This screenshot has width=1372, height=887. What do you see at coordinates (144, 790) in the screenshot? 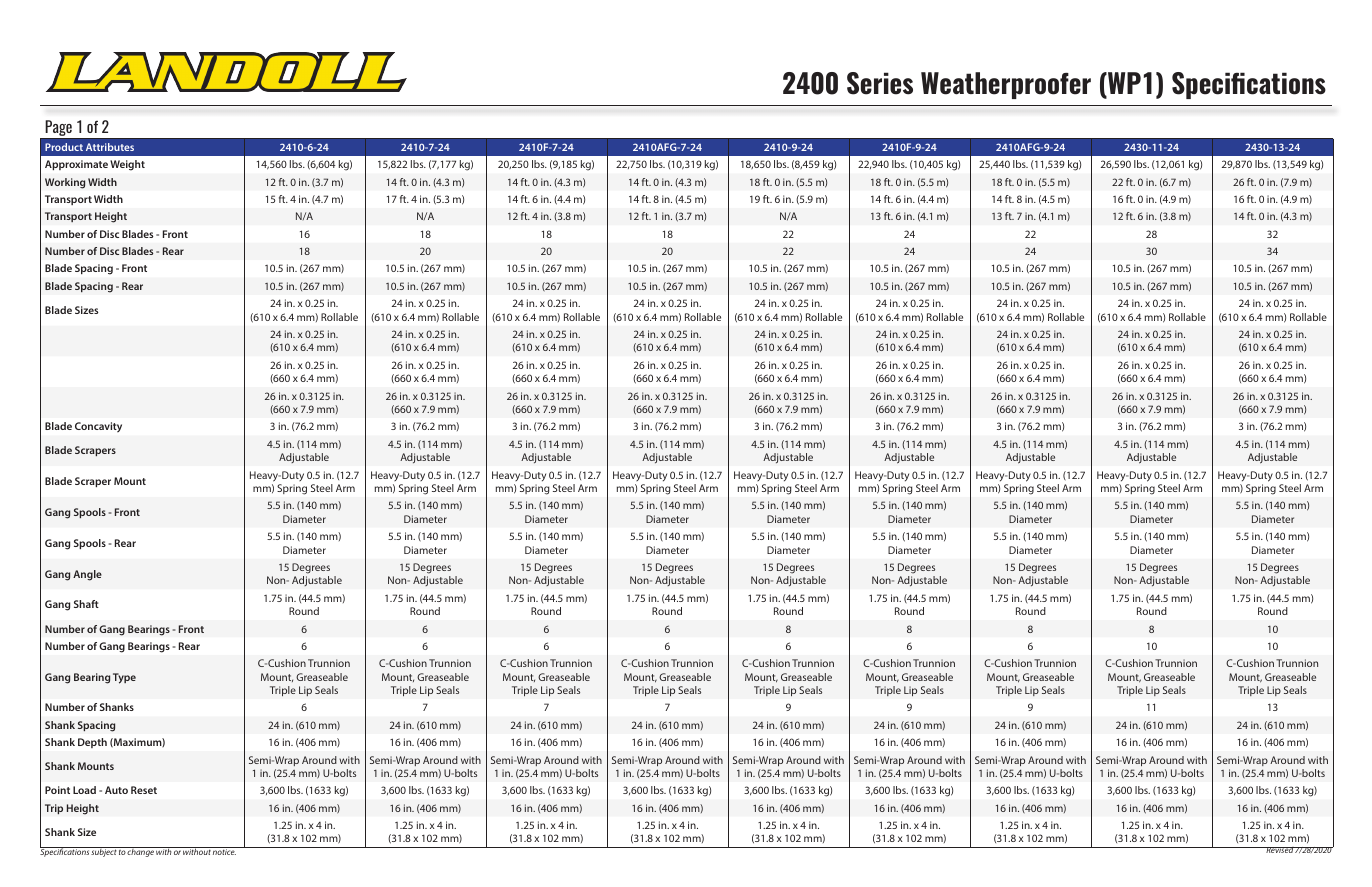
I see `Reset` at bounding box center [144, 790].
